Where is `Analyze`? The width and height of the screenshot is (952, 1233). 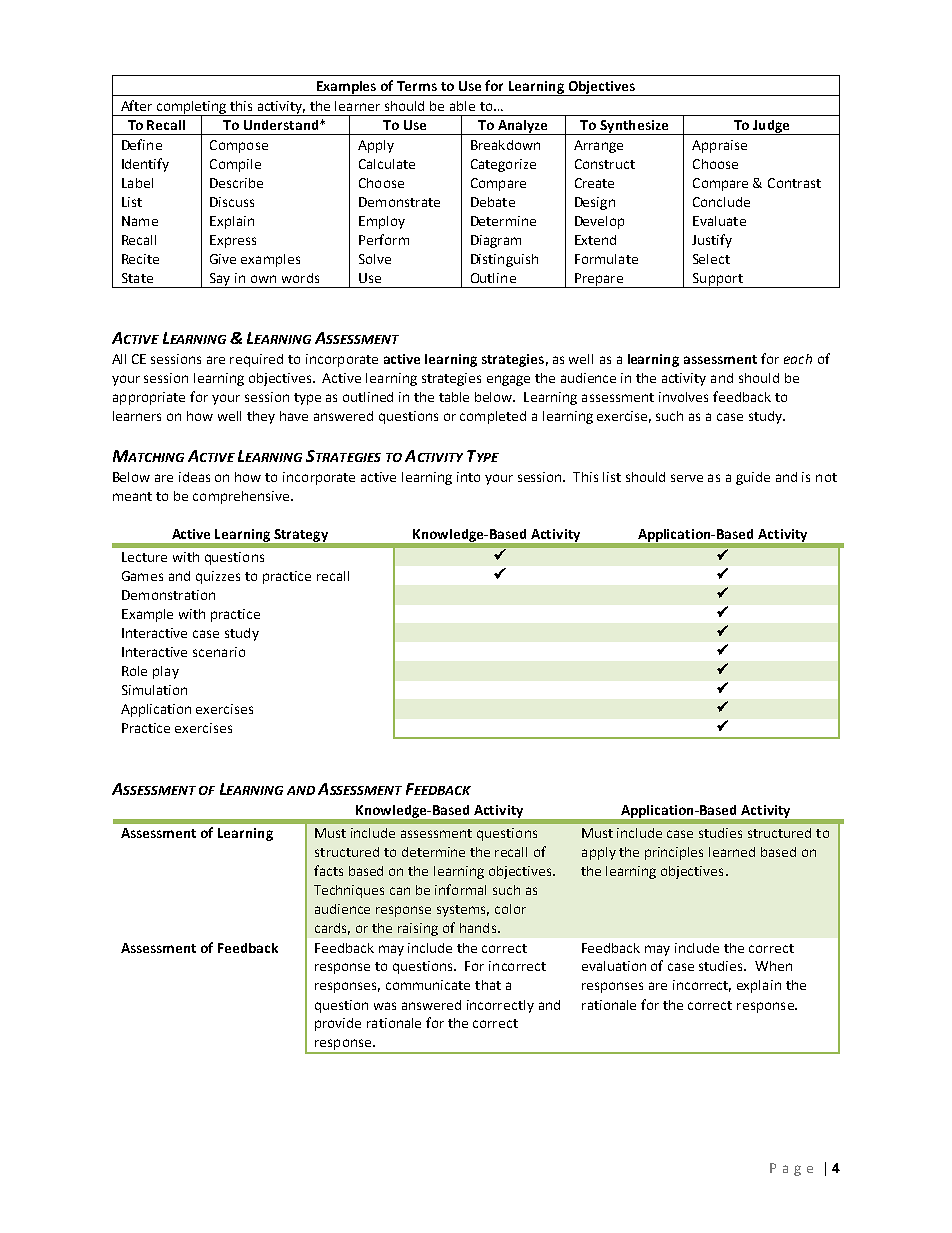
Analyze is located at coordinates (522, 127).
